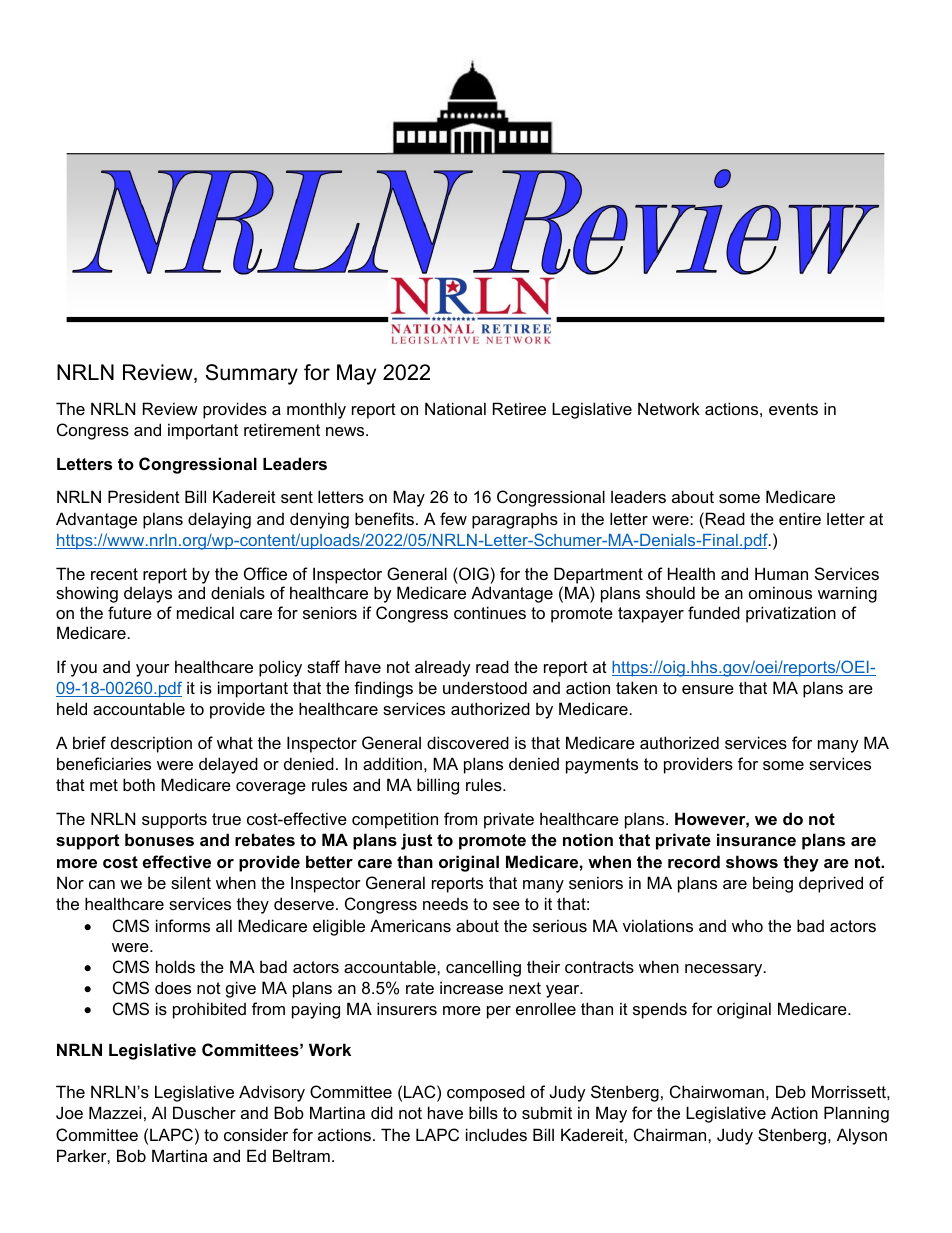 The image size is (952, 1233). What do you see at coordinates (455, 408) in the image?
I see `National` at bounding box center [455, 408].
